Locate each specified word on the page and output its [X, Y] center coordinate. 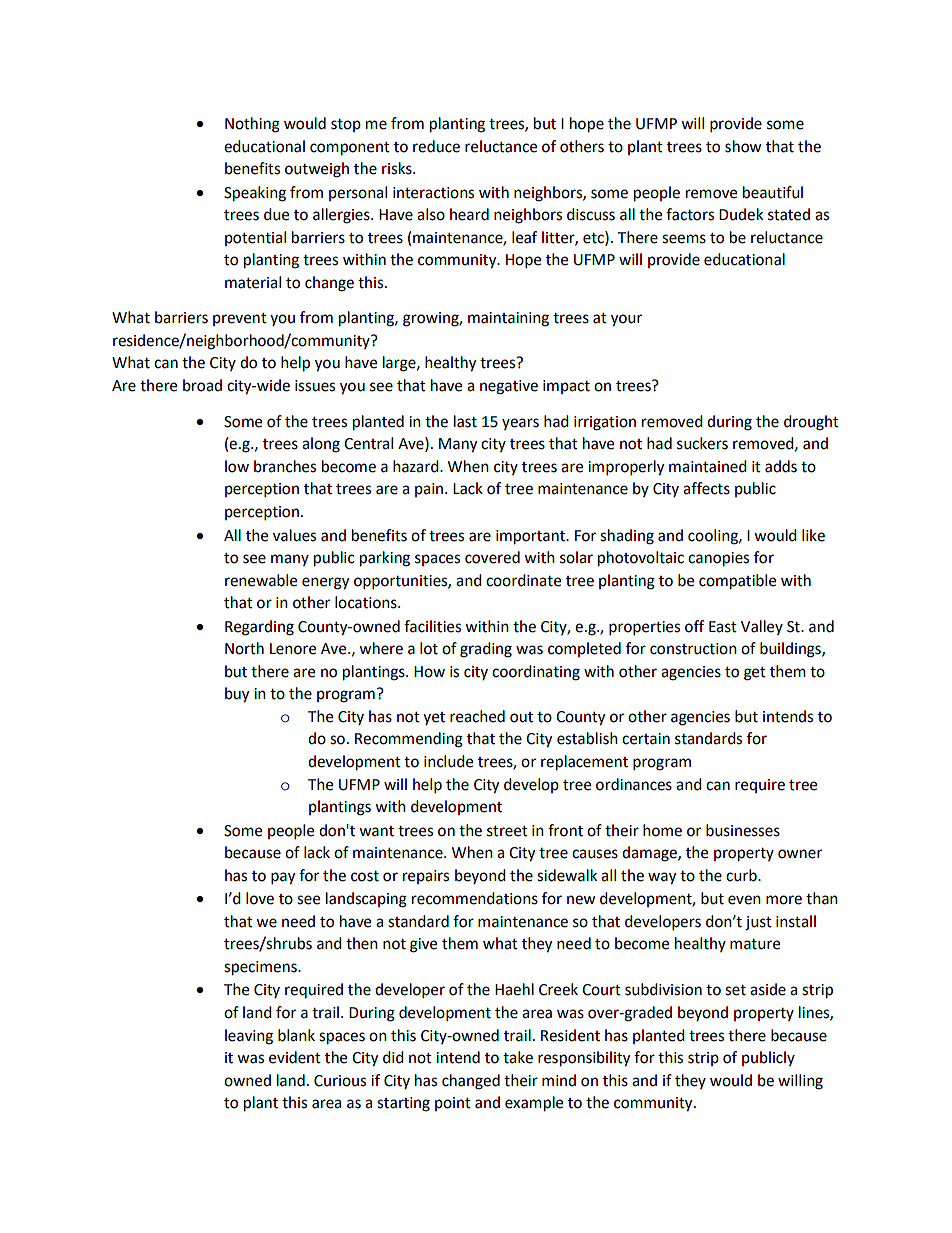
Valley [762, 627]
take [518, 1057]
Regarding [259, 628]
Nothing [252, 125]
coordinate [523, 580]
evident [295, 1057]
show [743, 146]
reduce [436, 146]
